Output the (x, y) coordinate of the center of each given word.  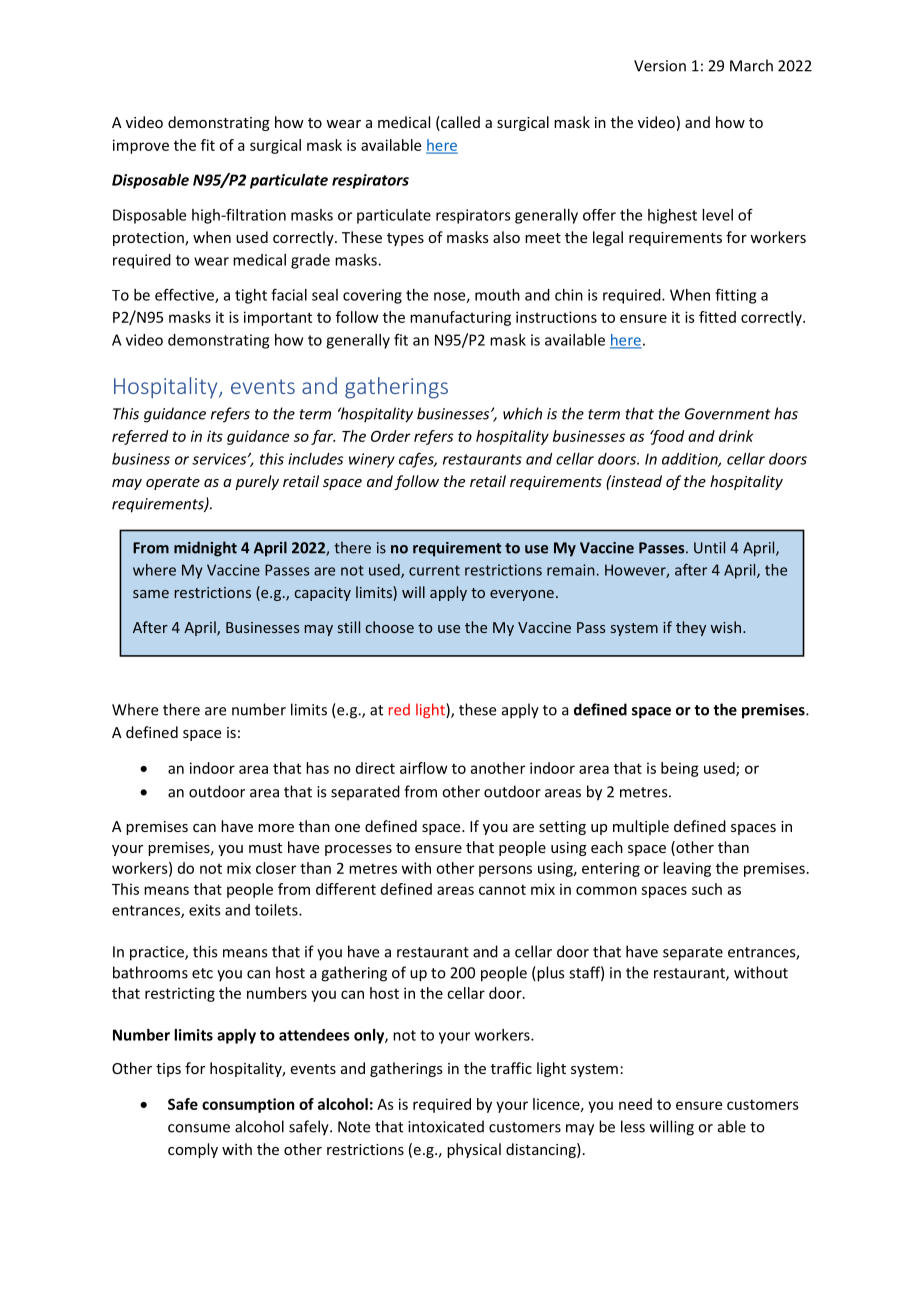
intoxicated (446, 1126)
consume (199, 1128)
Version (660, 66)
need (635, 1104)
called (459, 123)
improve (141, 146)
